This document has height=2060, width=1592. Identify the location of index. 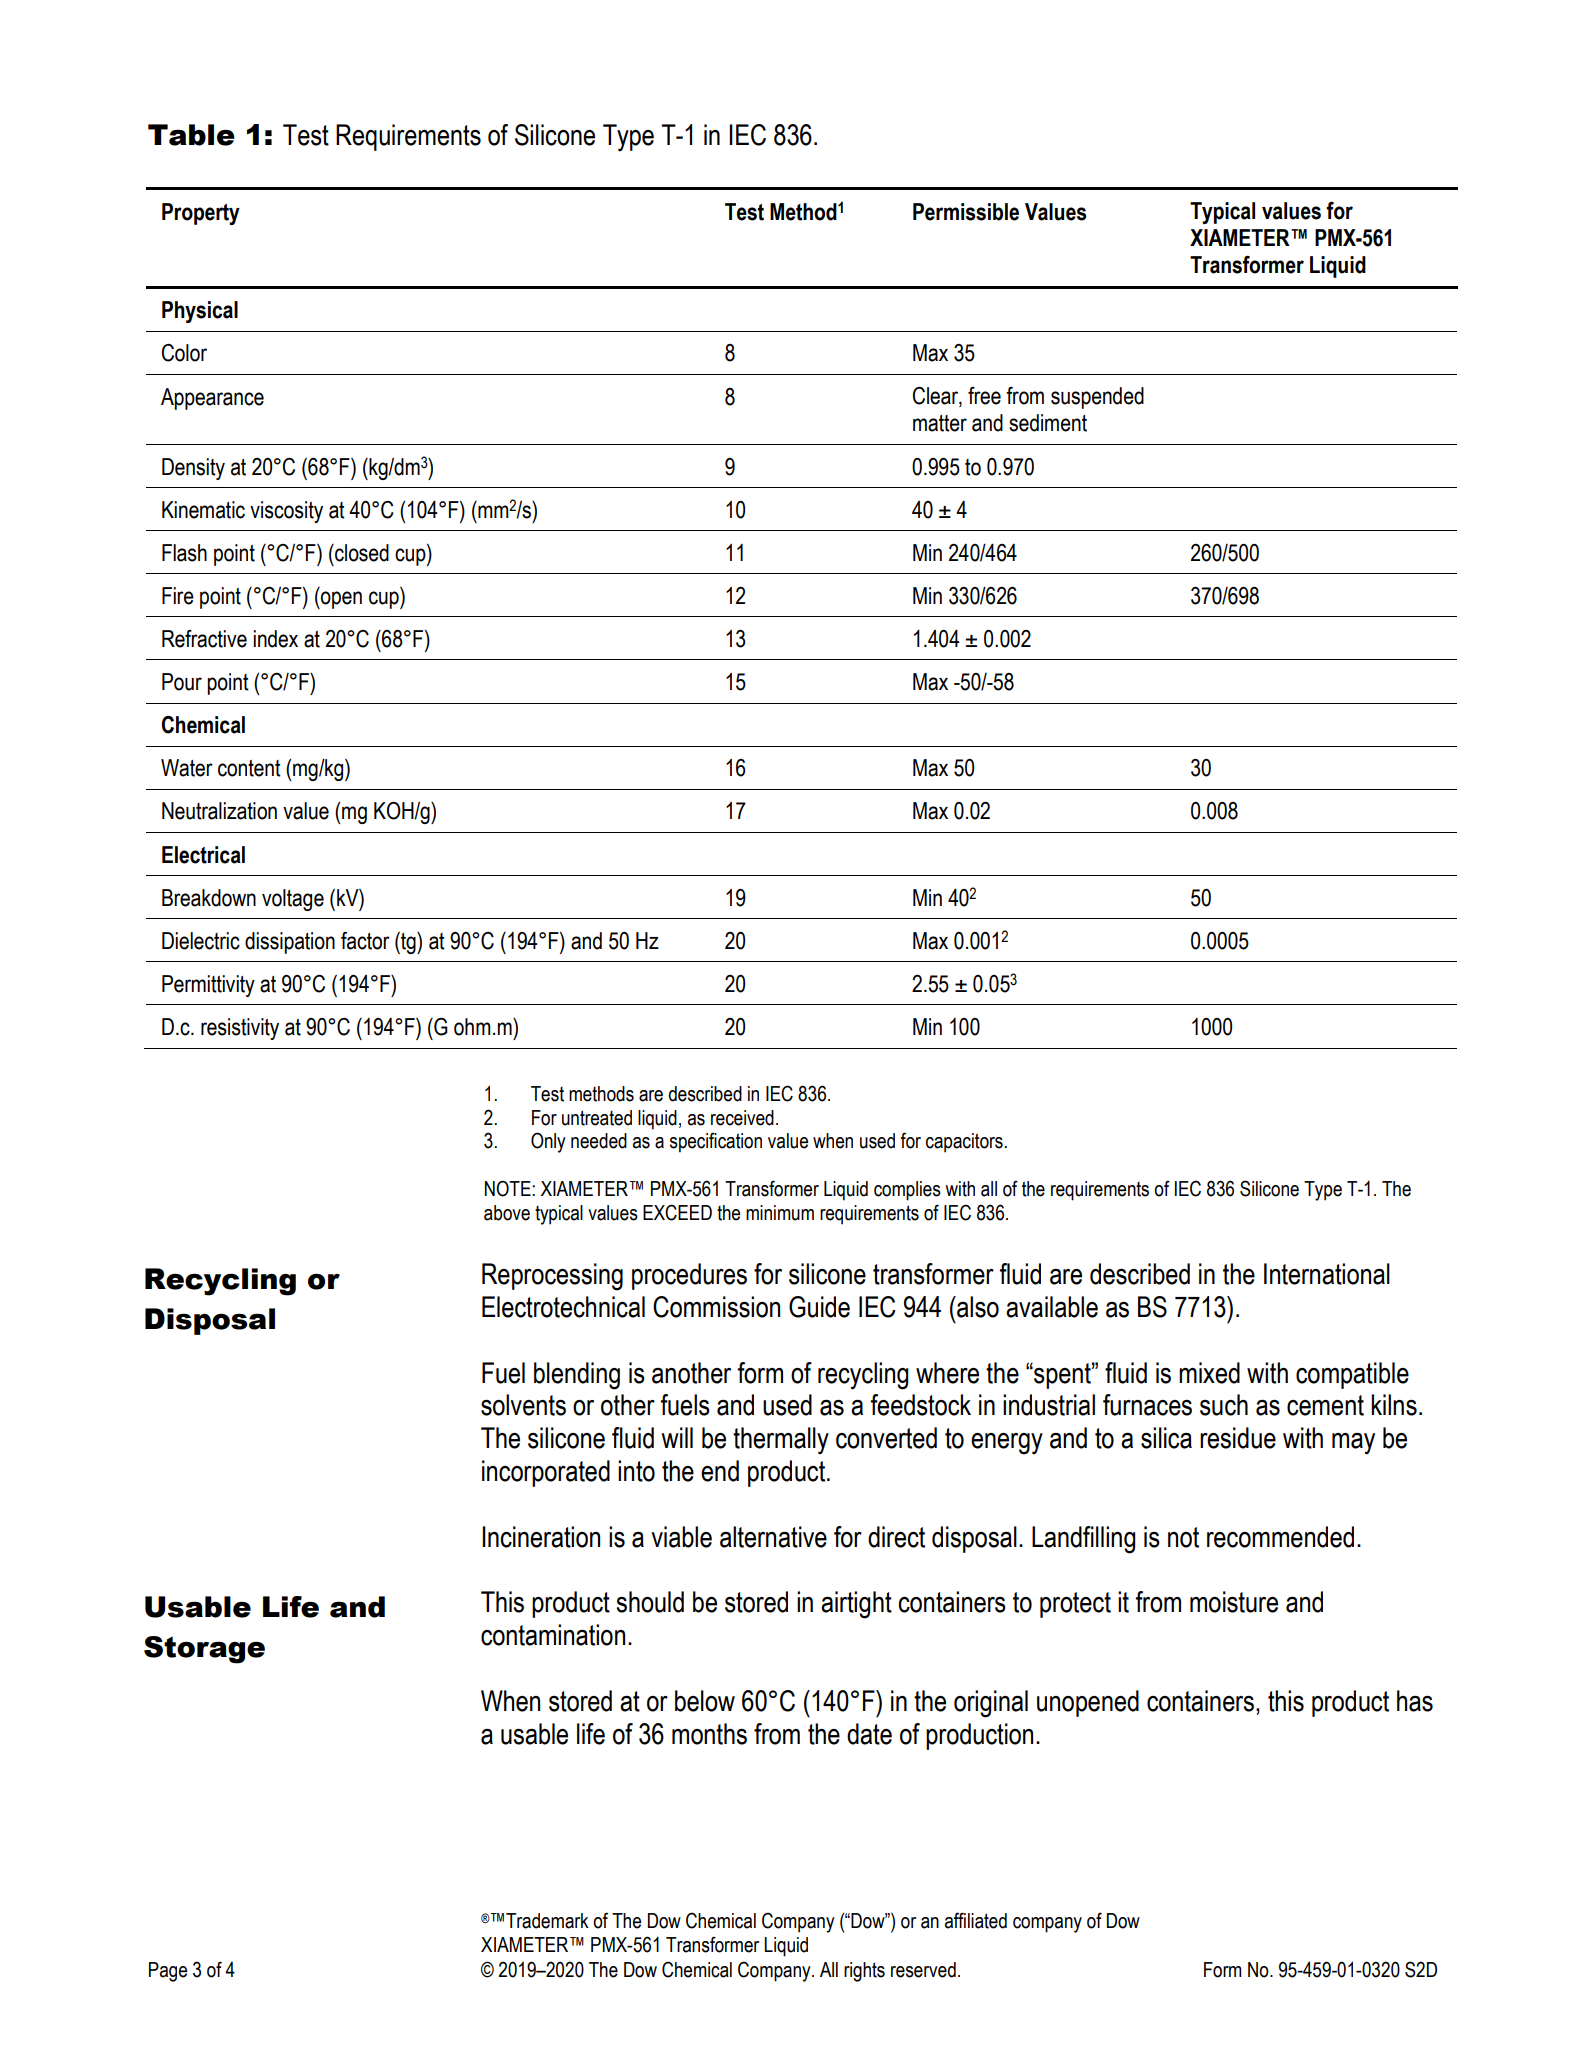
(275, 639).
